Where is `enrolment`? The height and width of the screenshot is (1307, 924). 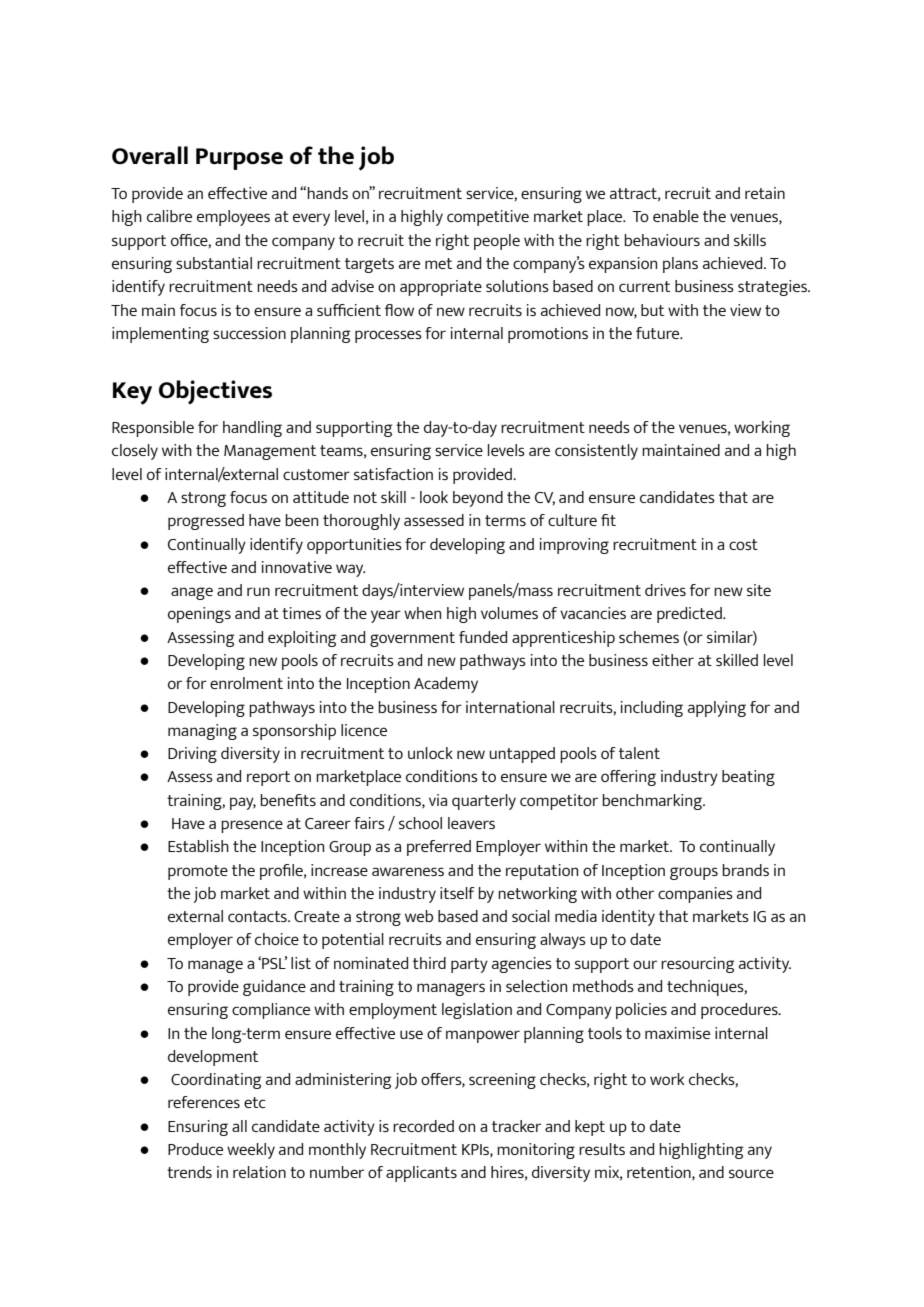 enrolment is located at coordinates (246, 683).
